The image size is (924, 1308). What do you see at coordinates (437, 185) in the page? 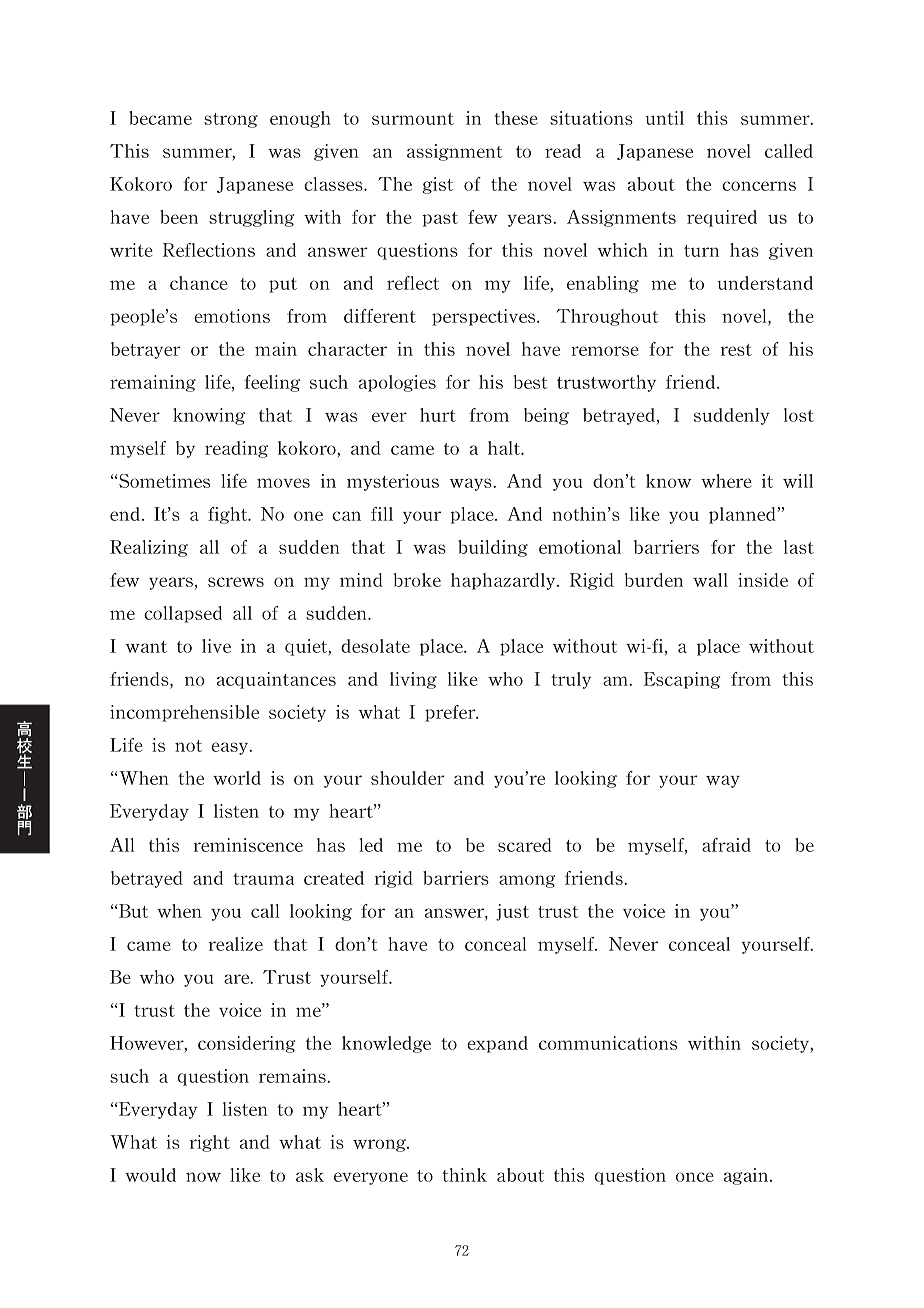
I see `gist` at bounding box center [437, 185].
